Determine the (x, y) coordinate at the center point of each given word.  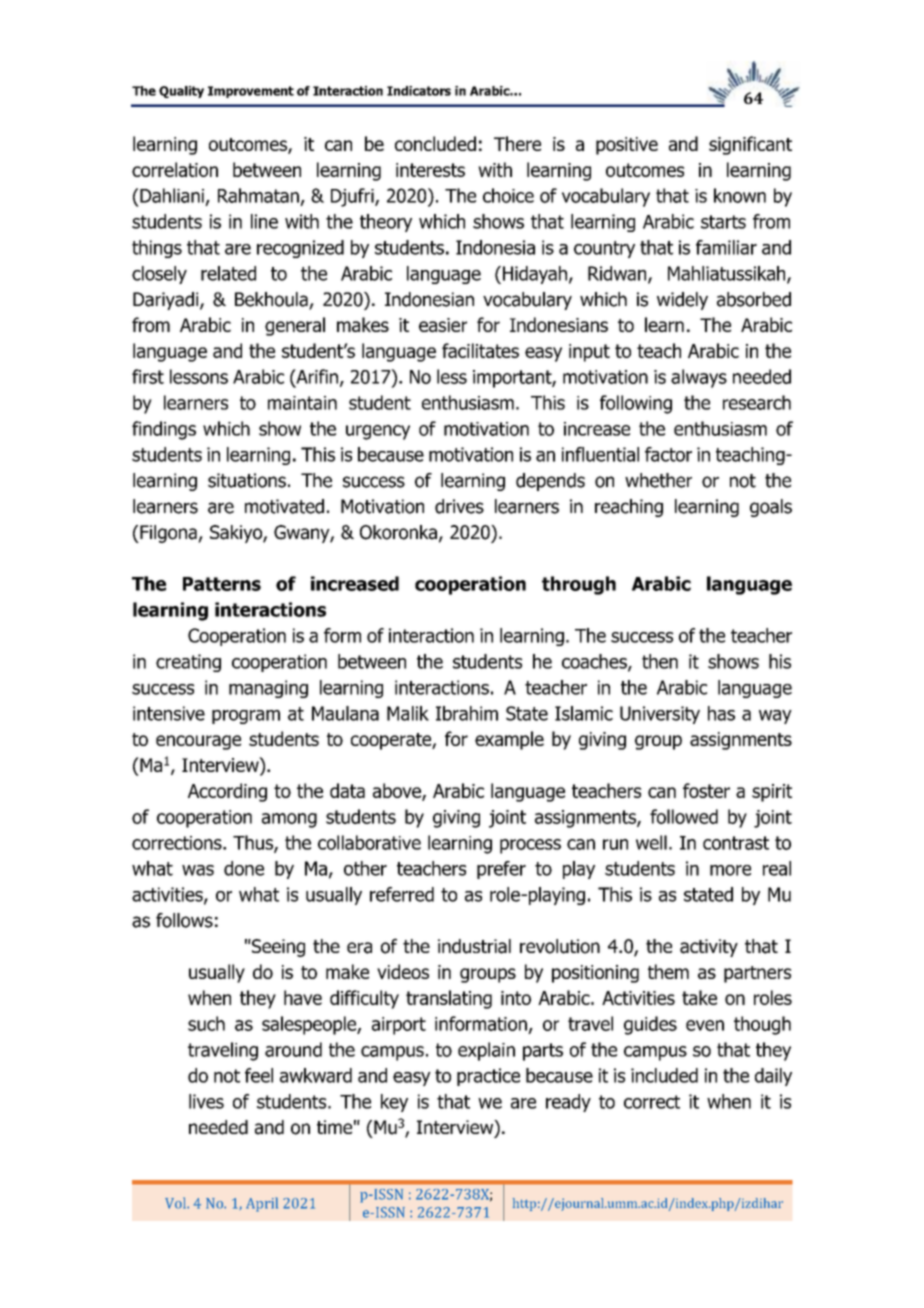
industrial (474, 946)
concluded (435, 143)
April (262, 1204)
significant (750, 145)
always (699, 378)
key (394, 1103)
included (664, 1075)
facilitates (480, 350)
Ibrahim (467, 713)
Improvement (251, 92)
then (660, 661)
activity (709, 948)
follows (184, 920)
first (148, 376)
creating (188, 663)
